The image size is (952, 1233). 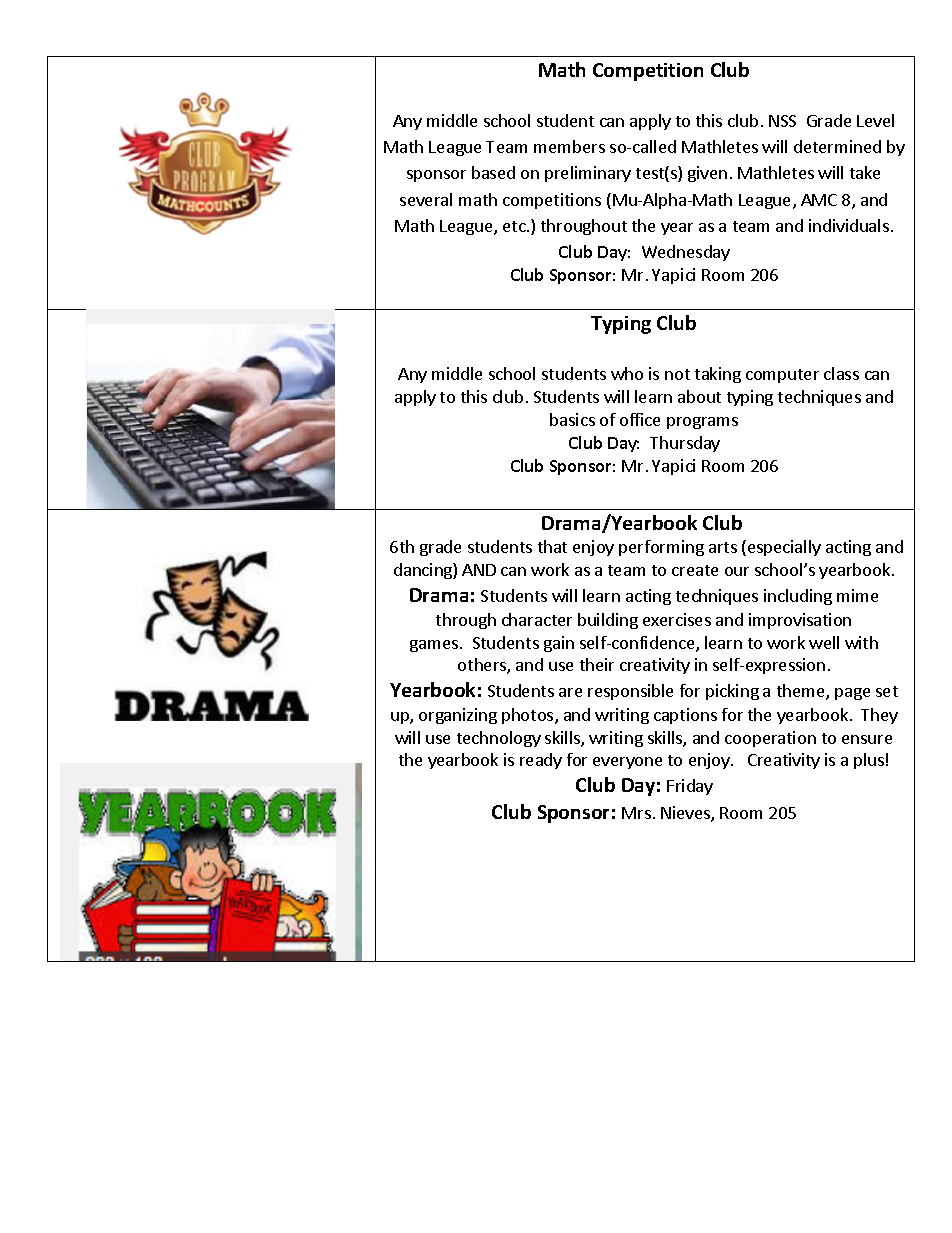 I want to click on determined, so click(x=837, y=146).
